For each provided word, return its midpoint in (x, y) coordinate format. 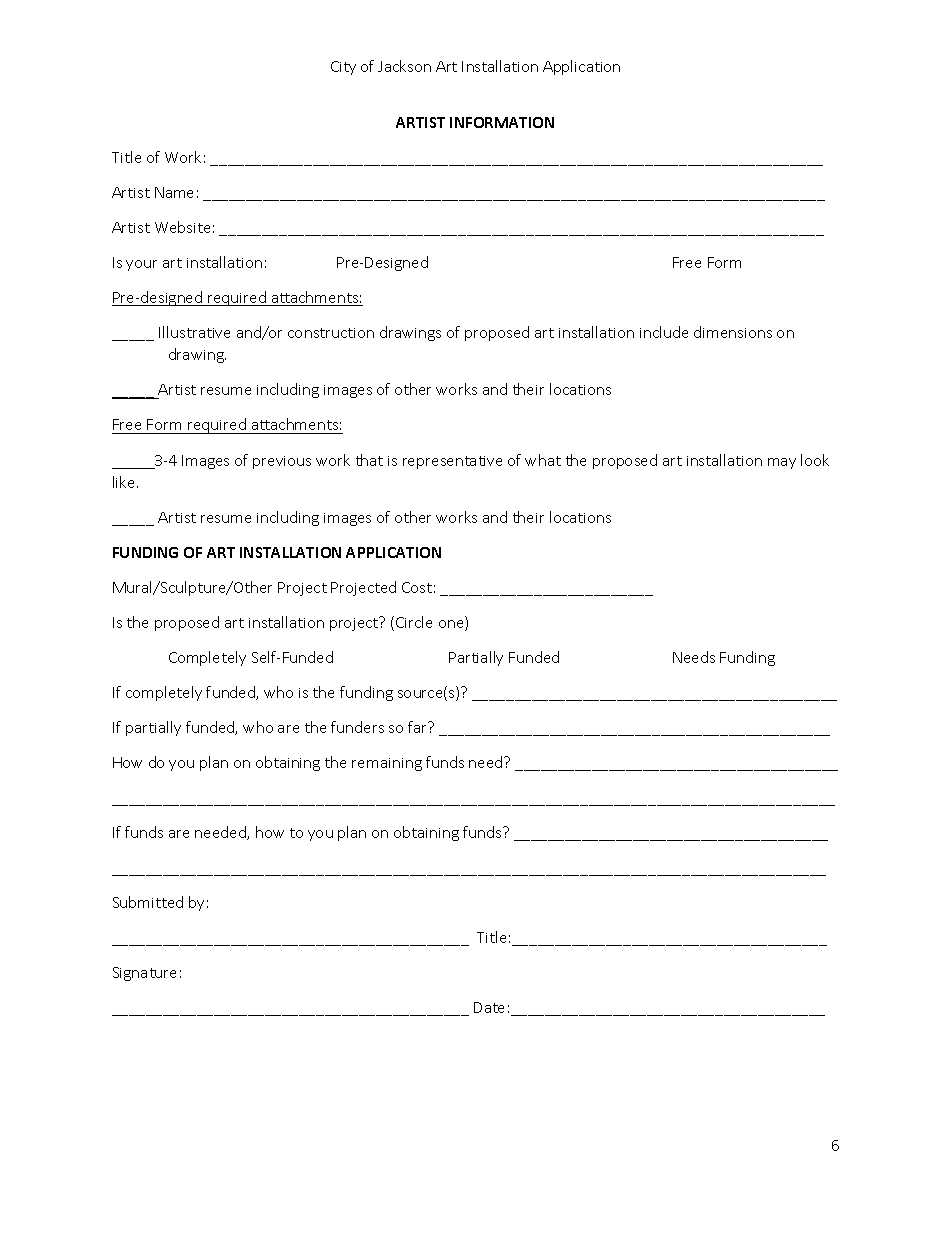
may (782, 463)
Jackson (404, 66)
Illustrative (194, 332)
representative (452, 462)
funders (357, 727)
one (452, 625)
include (664, 332)
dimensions (733, 332)
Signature (144, 974)
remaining (387, 764)
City (343, 68)
